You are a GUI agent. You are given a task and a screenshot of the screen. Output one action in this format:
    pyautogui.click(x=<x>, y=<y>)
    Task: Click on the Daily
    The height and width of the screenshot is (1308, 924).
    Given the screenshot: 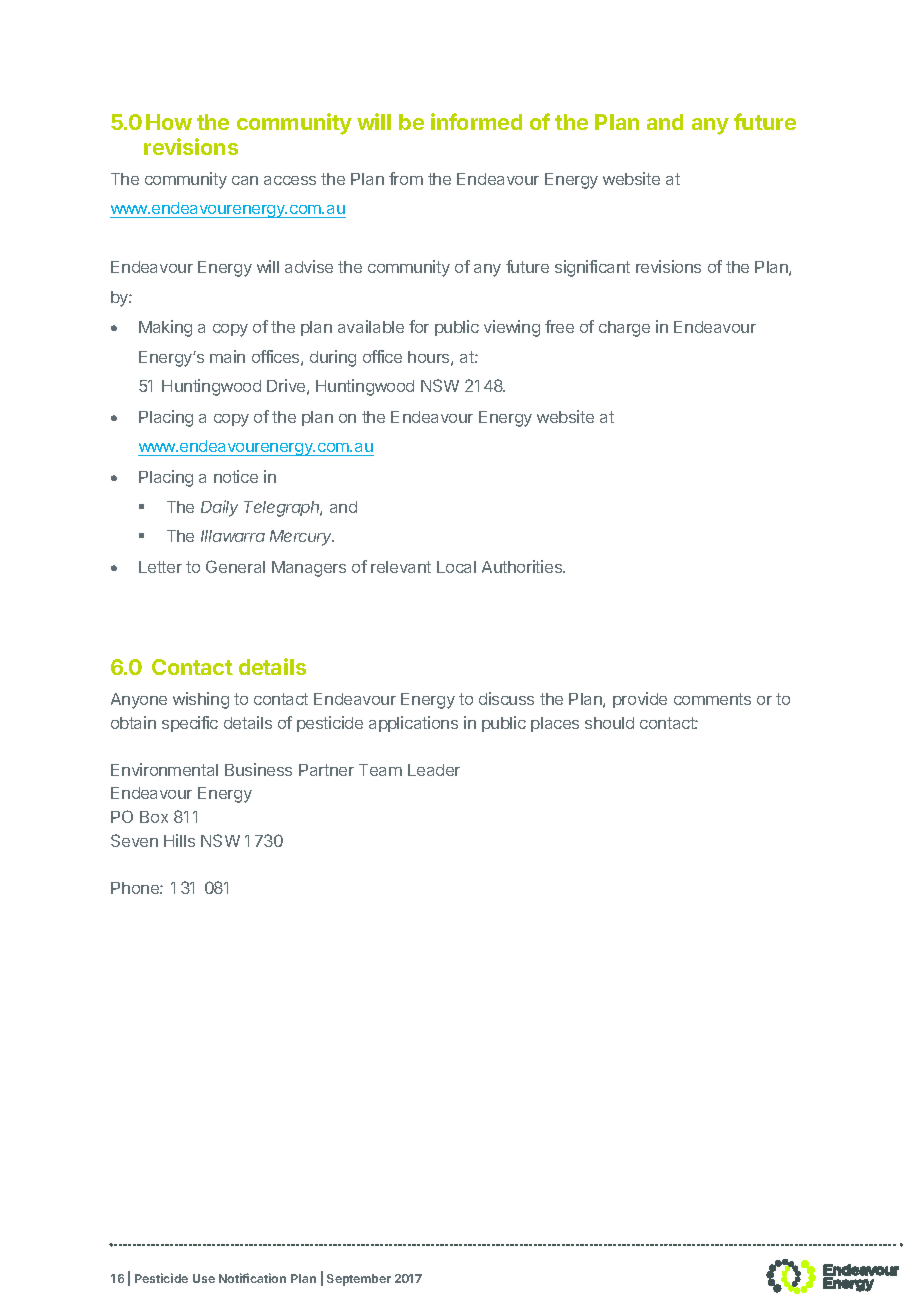 What is the action you would take?
    pyautogui.click(x=219, y=508)
